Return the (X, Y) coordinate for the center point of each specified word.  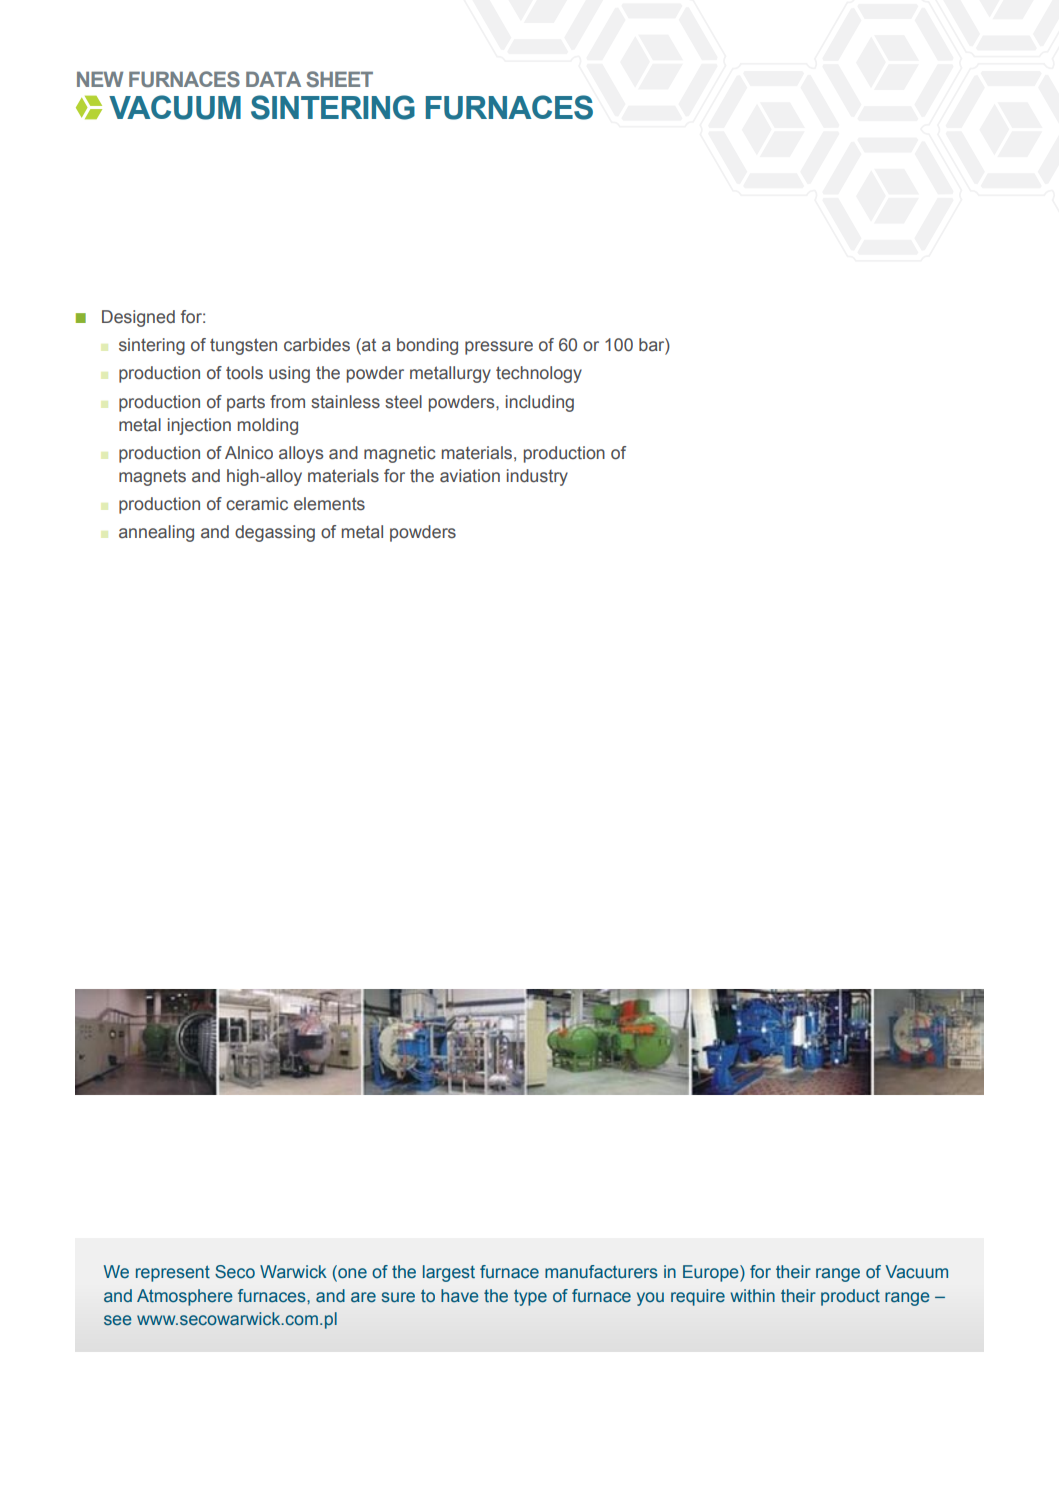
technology (539, 374)
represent (173, 1273)
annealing (156, 533)
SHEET (339, 79)
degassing (275, 533)
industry (537, 477)
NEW (100, 79)
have (459, 1296)
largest (449, 1273)
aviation (470, 476)
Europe (712, 1273)
